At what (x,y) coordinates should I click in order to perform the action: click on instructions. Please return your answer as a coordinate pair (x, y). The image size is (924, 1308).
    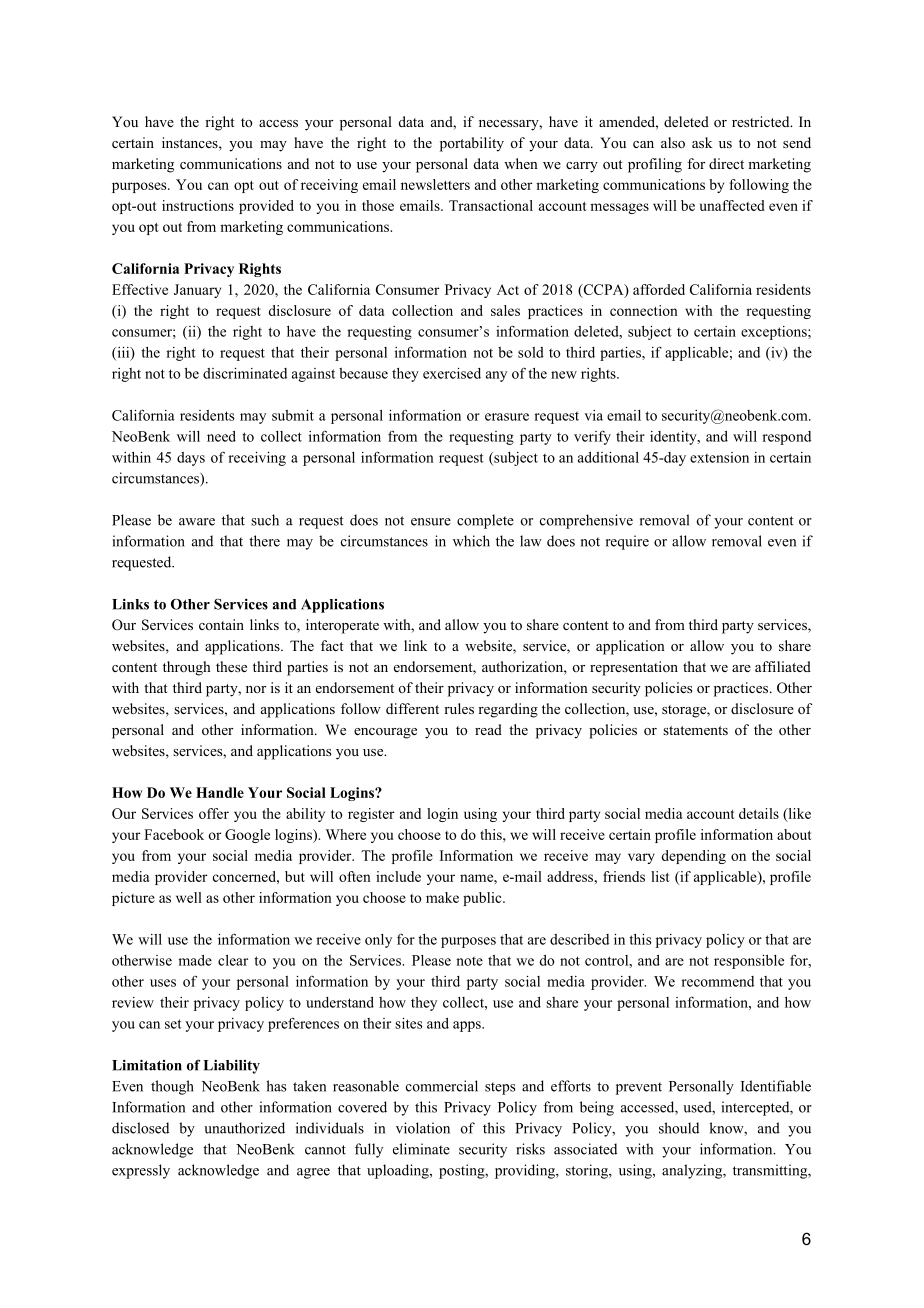
    Looking at the image, I should click on (198, 205).
